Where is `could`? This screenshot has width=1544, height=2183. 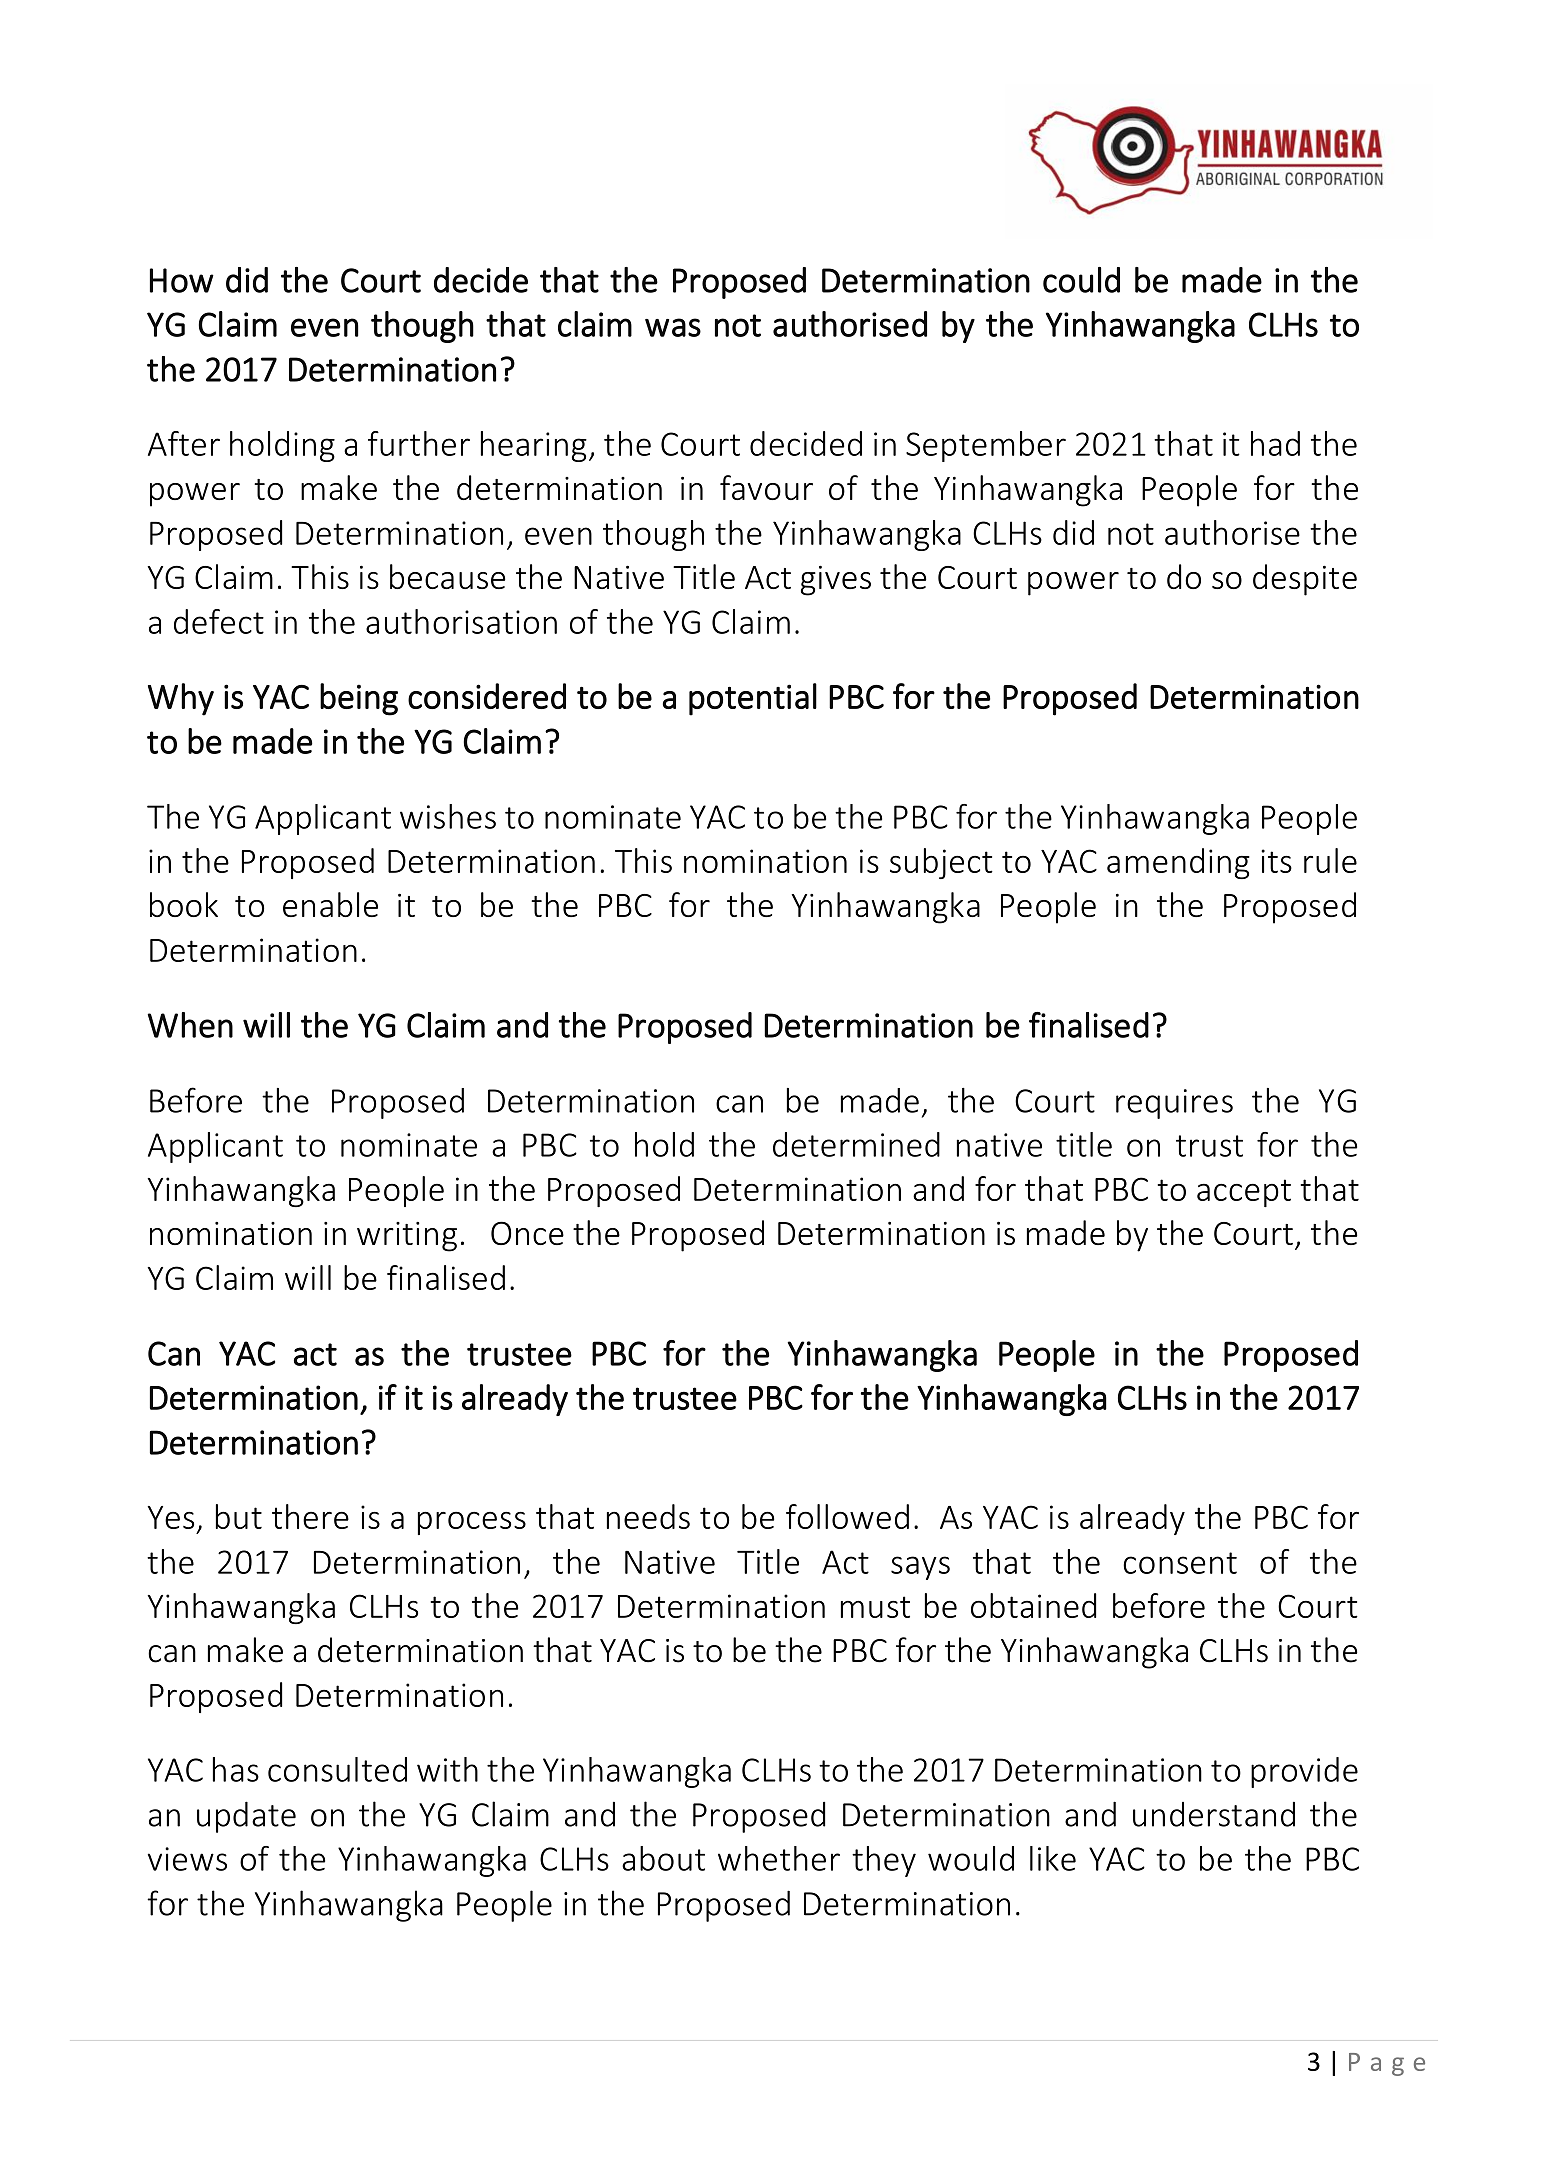 could is located at coordinates (1081, 280).
